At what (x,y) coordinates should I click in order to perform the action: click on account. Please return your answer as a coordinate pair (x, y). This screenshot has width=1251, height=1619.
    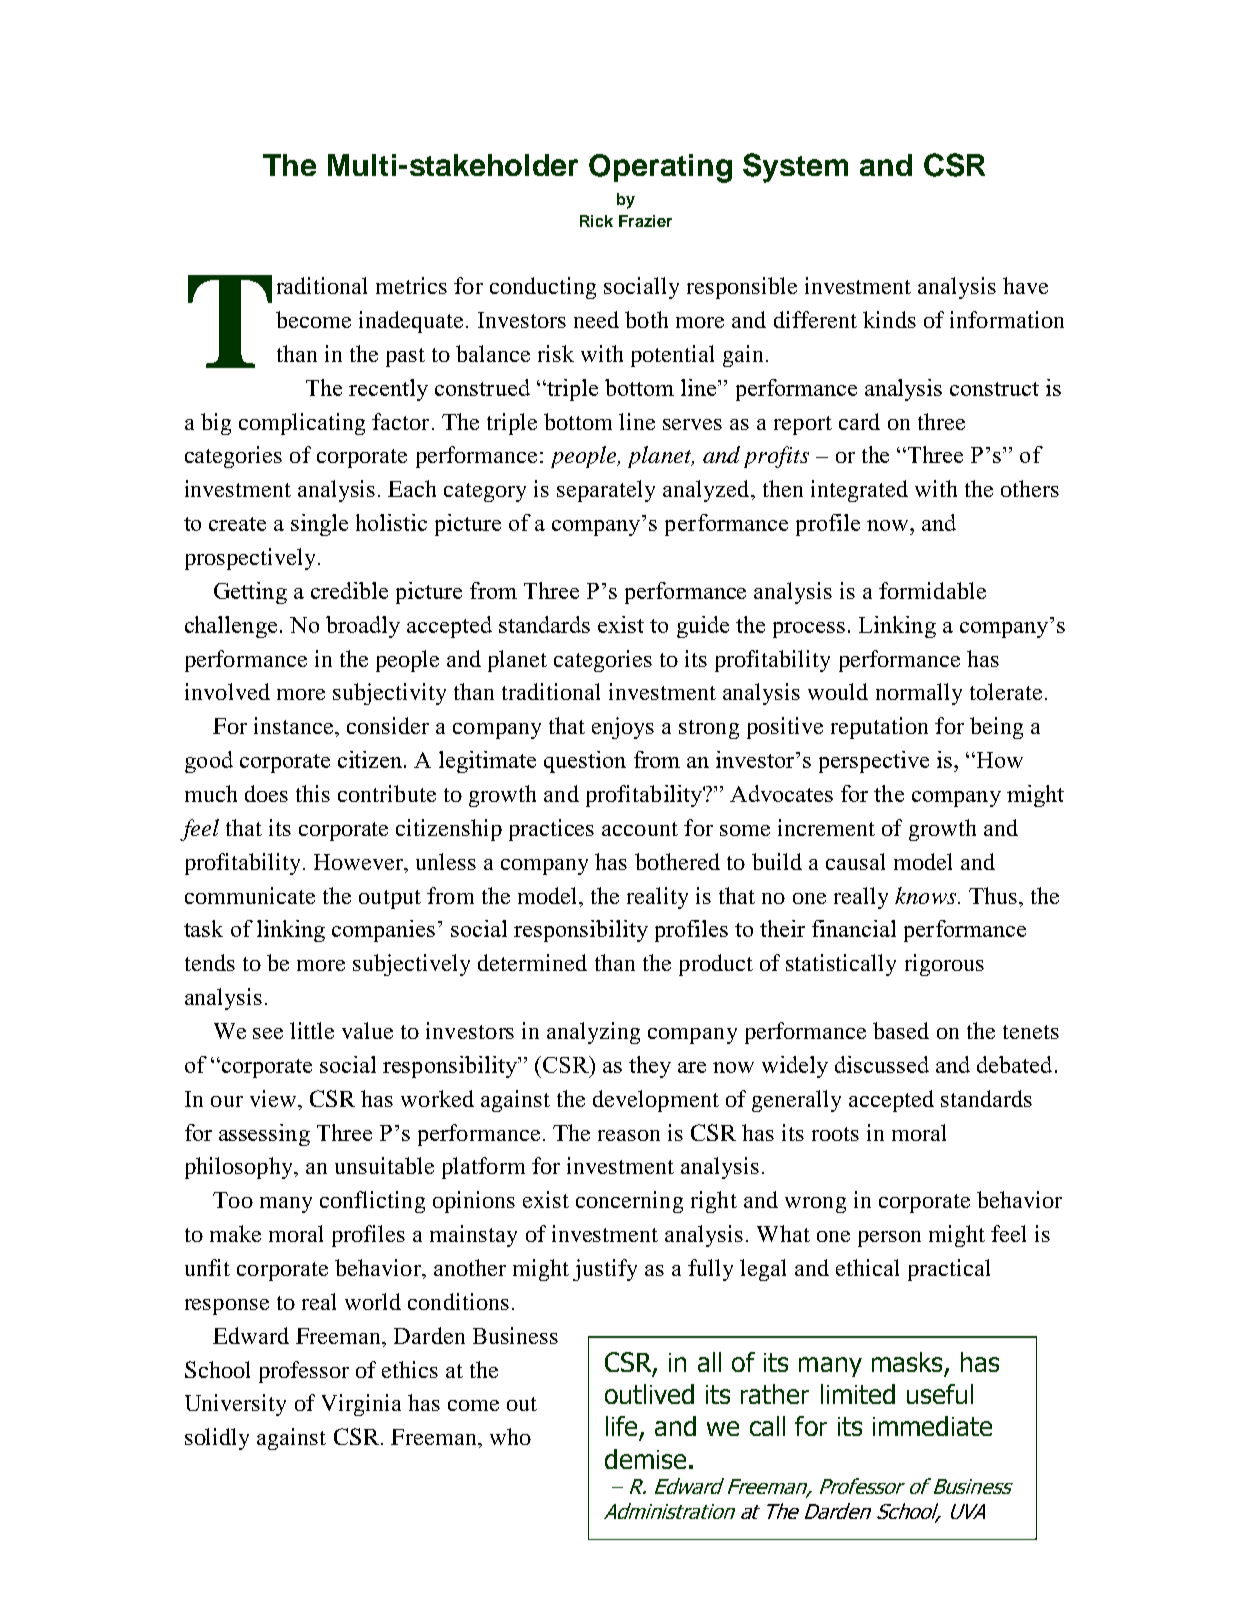
    Looking at the image, I should click on (640, 829).
